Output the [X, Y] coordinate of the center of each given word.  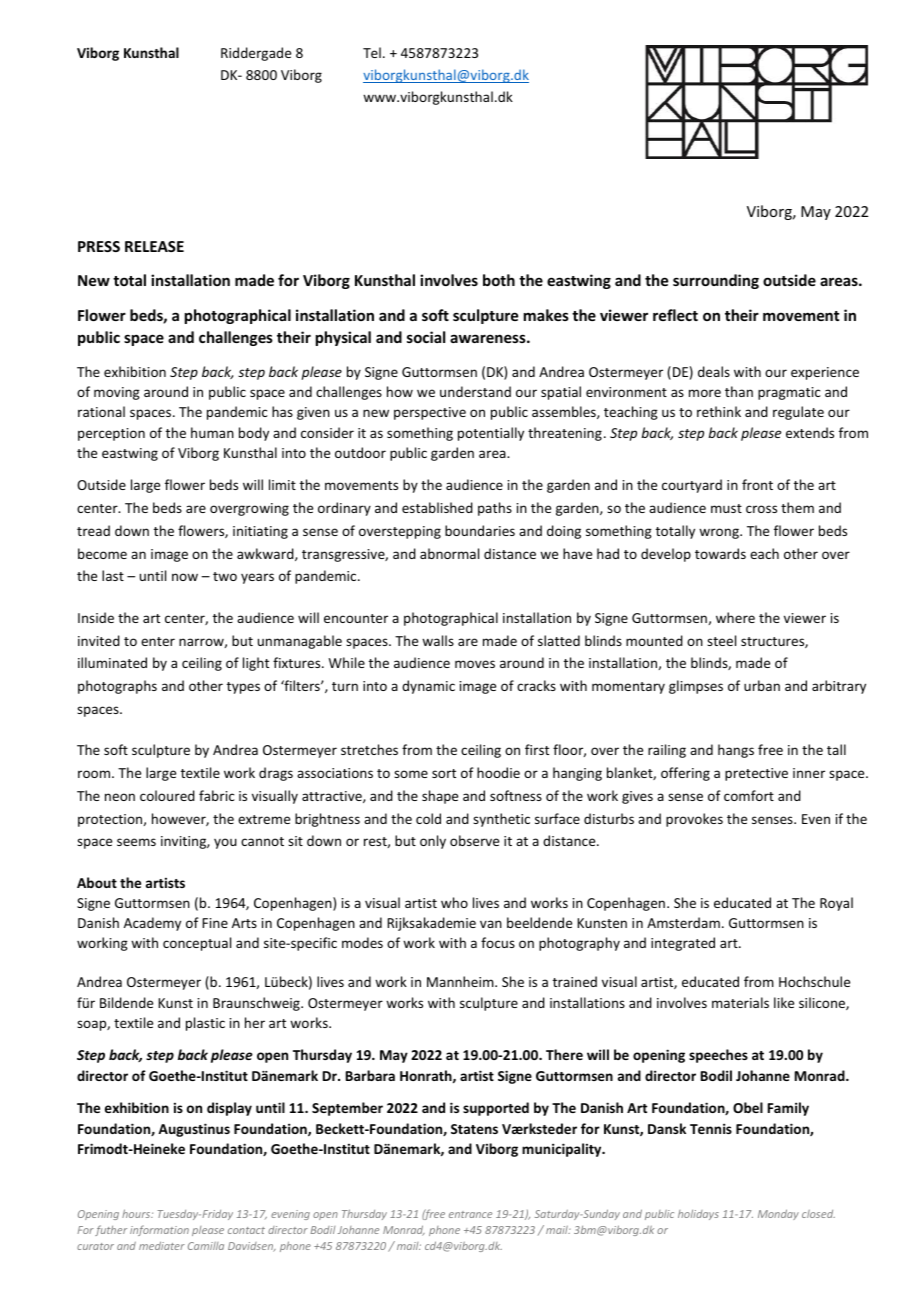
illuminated [112, 662]
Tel [372, 52]
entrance [470, 1214]
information [159, 1230]
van [491, 924]
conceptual [197, 944]
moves [475, 664]
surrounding [716, 281]
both [499, 280]
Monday [778, 1214]
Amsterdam [683, 922]
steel [721, 640]
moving [117, 393]
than [739, 391]
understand [475, 391]
